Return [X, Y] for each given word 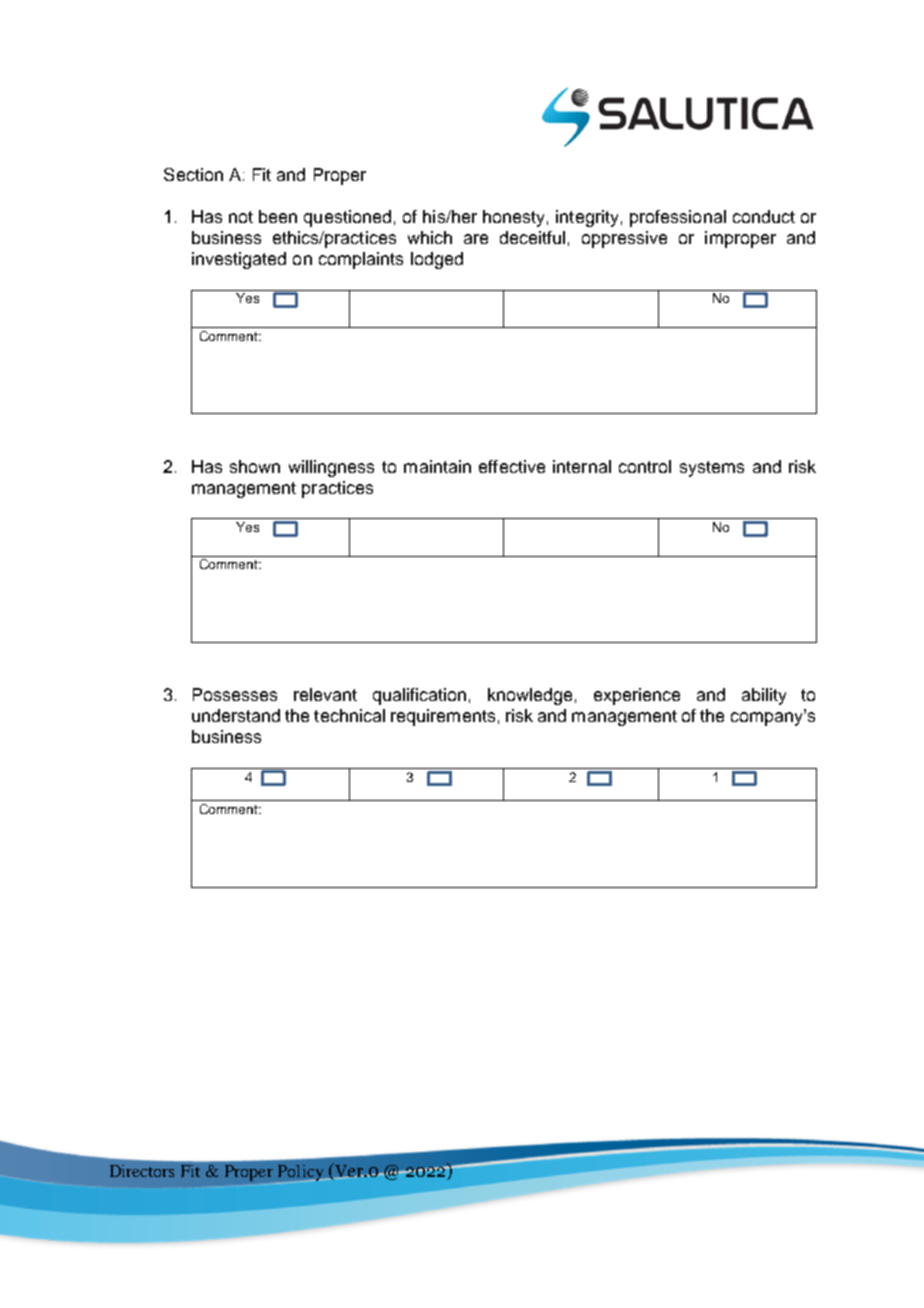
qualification [419, 696]
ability [764, 696]
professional [678, 218]
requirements [443, 717]
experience [637, 696]
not [241, 217]
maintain [437, 466]
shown [255, 466]
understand [236, 715]
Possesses [235, 694]
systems [712, 469]
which [430, 237]
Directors [142, 1171]
